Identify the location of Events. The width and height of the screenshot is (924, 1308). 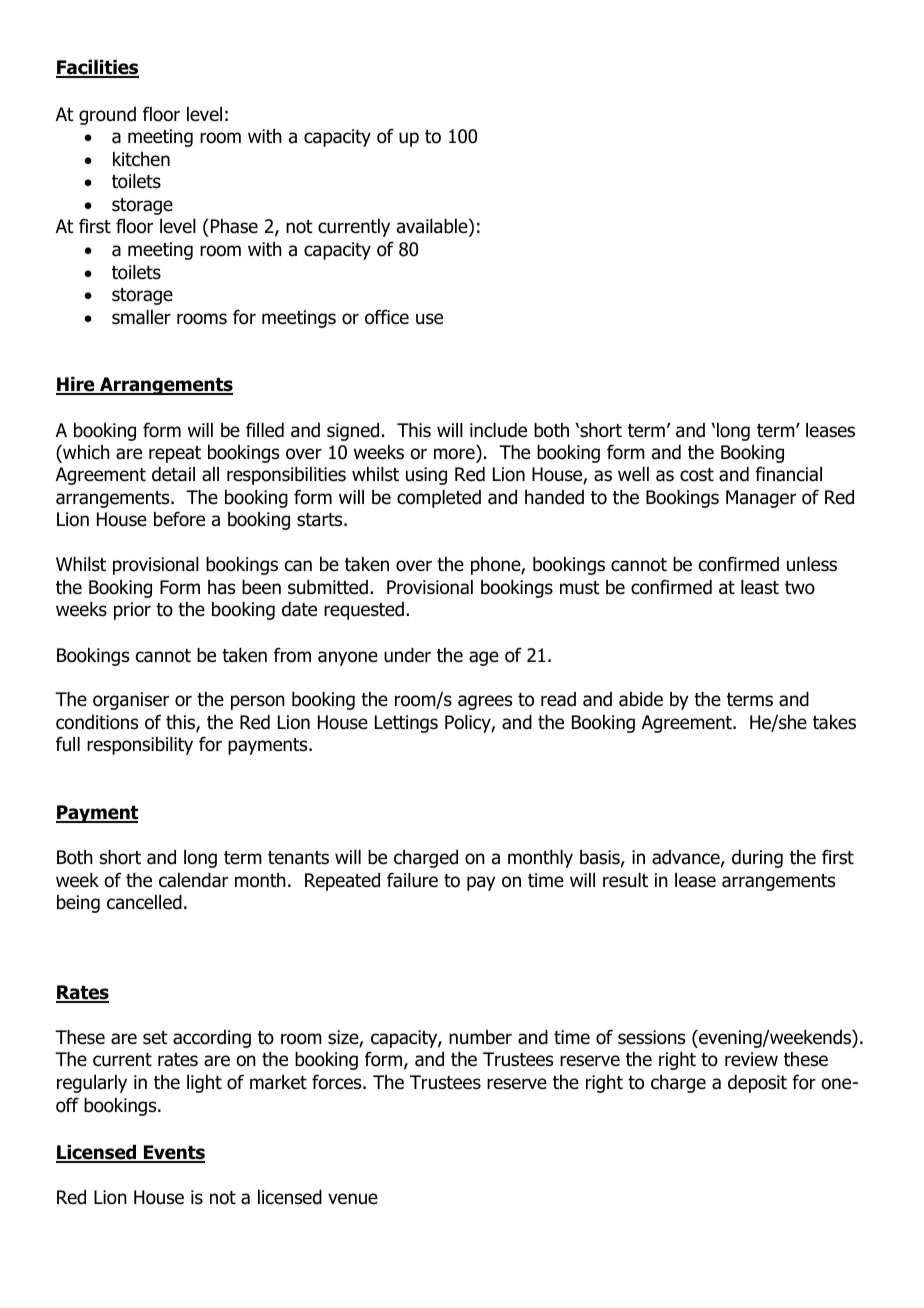
(173, 1154).
